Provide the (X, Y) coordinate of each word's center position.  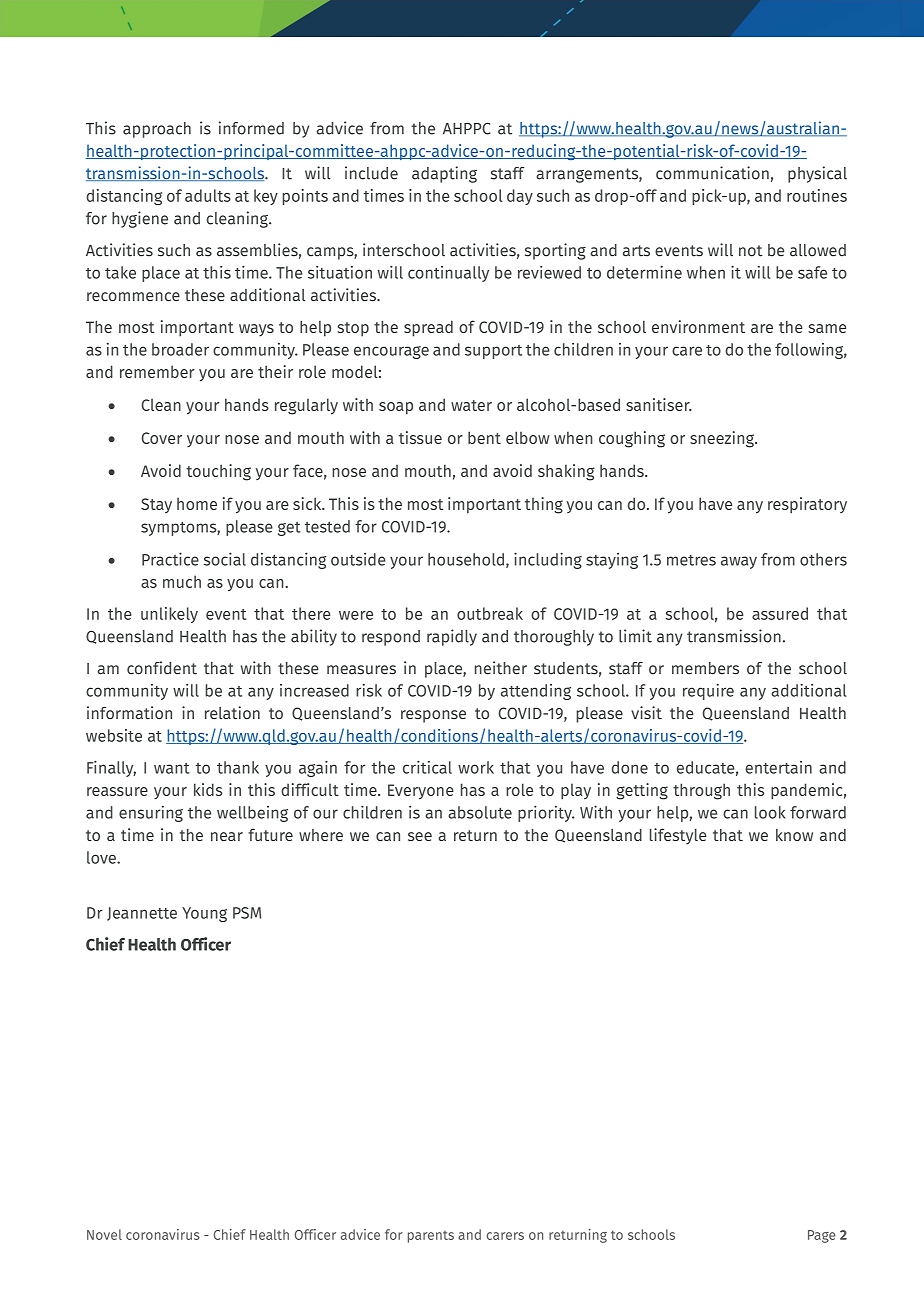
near (227, 836)
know (794, 835)
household (466, 559)
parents (431, 1237)
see (420, 836)
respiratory (807, 505)
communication (712, 173)
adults (208, 195)
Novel (104, 1234)
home (197, 503)
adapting (444, 174)
